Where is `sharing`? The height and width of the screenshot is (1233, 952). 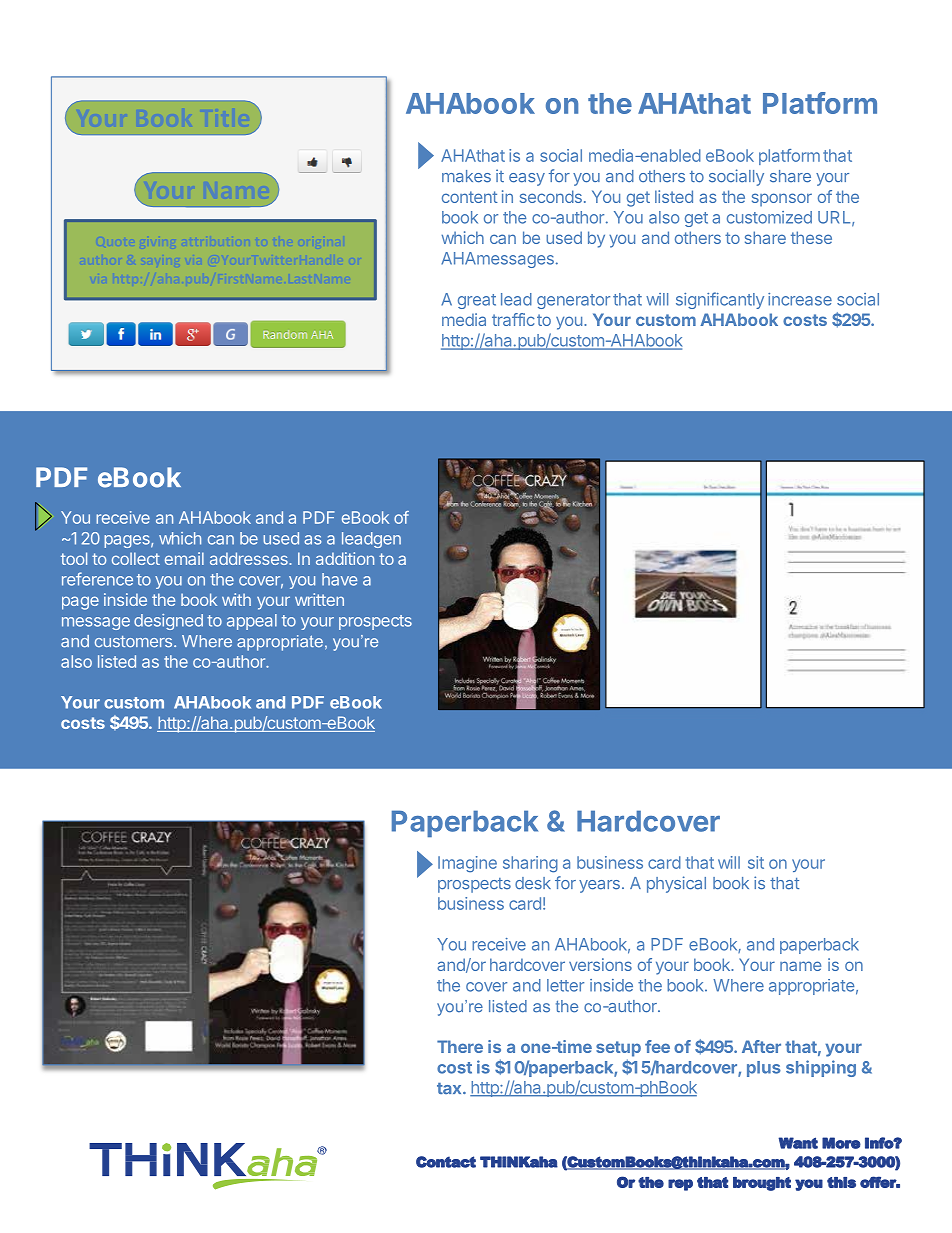
sharing is located at coordinates (530, 864).
